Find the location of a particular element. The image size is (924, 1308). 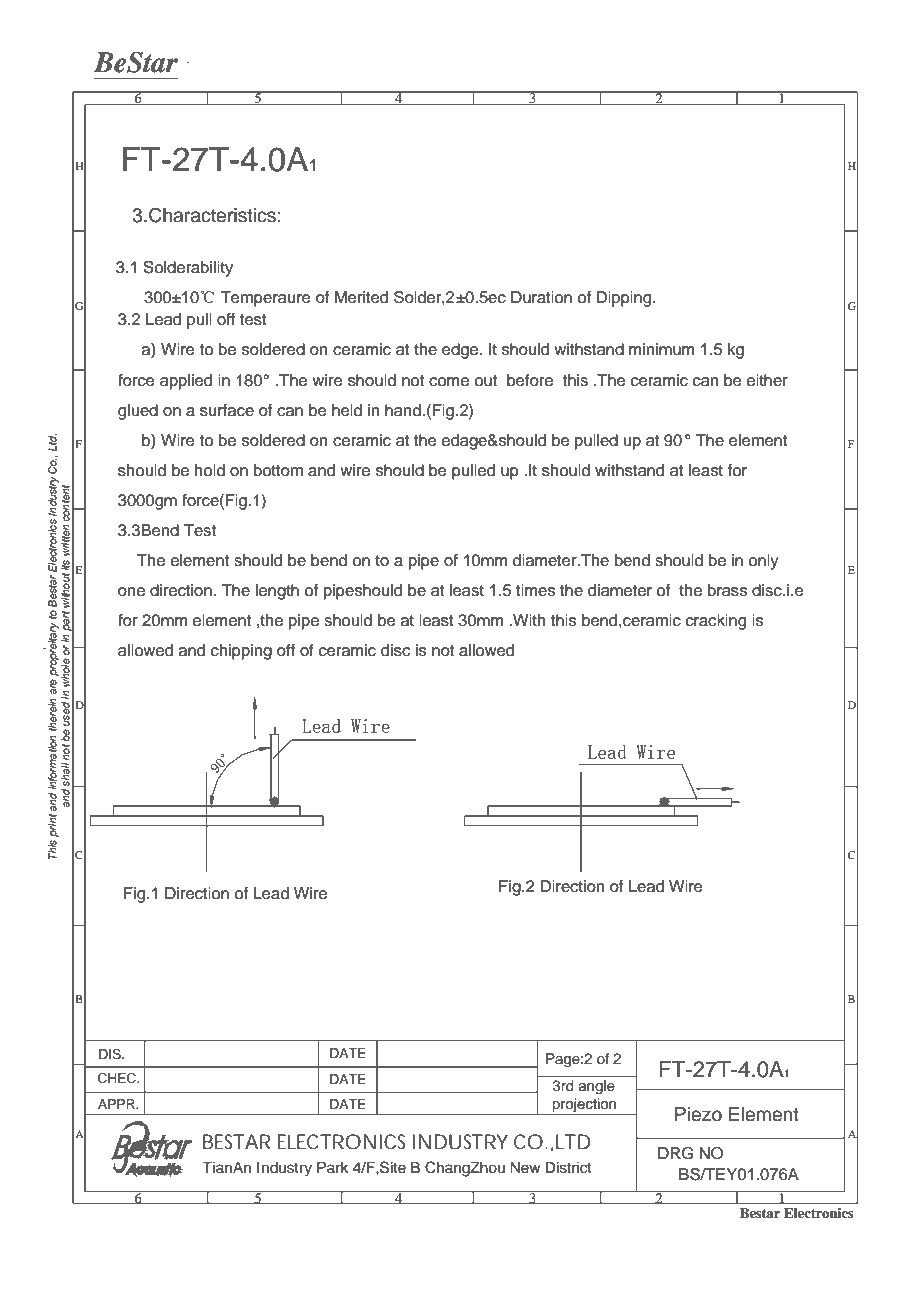

minimum is located at coordinates (661, 349).
